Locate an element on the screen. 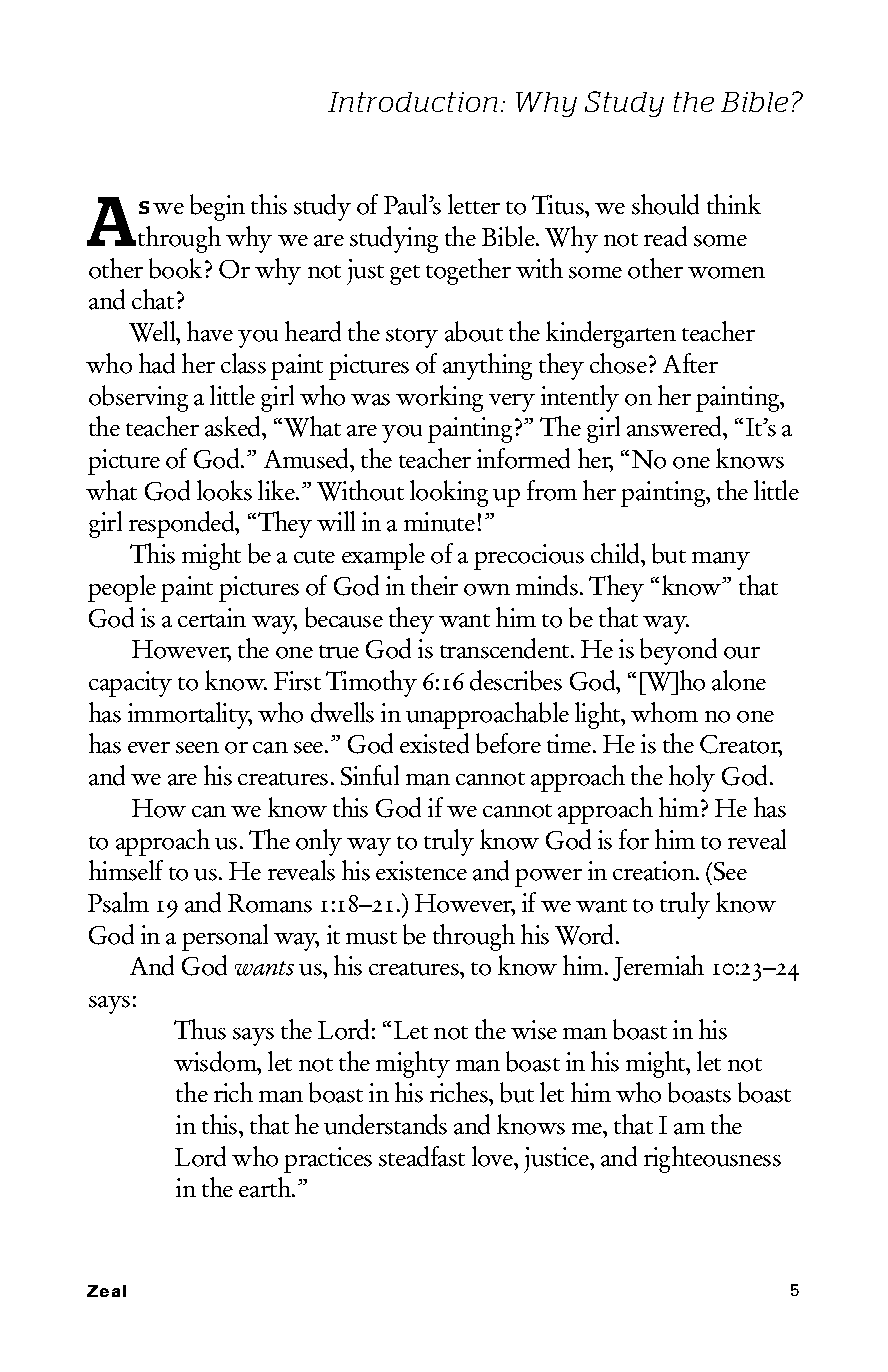 Image resolution: width=888 pixels, height=1372 pixels. existence is located at coordinates (421, 871).
